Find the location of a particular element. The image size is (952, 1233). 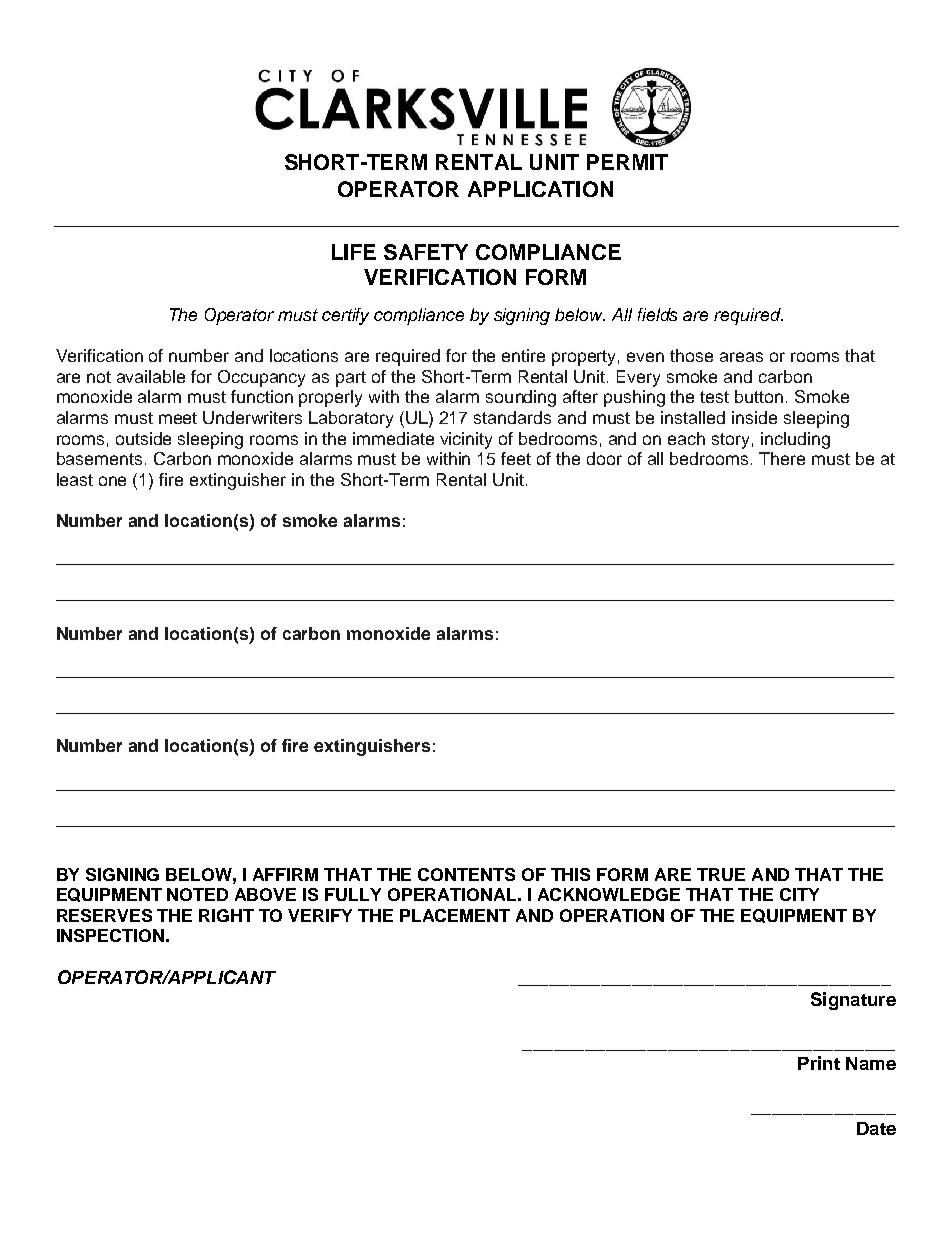

feet is located at coordinates (516, 458).
